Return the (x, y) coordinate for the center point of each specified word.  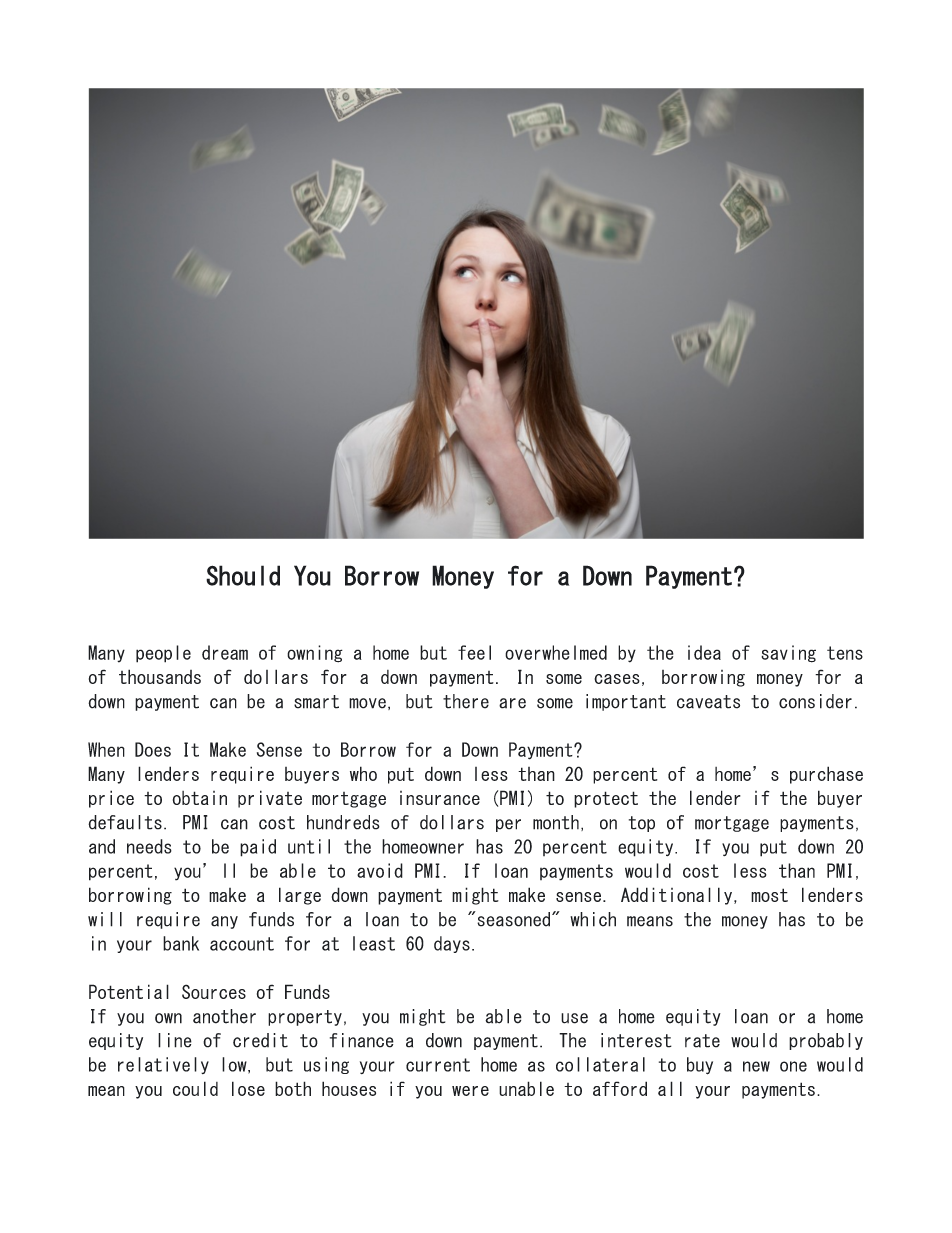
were (470, 1091)
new (756, 1066)
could (195, 1088)
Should (243, 575)
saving (788, 654)
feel (474, 652)
